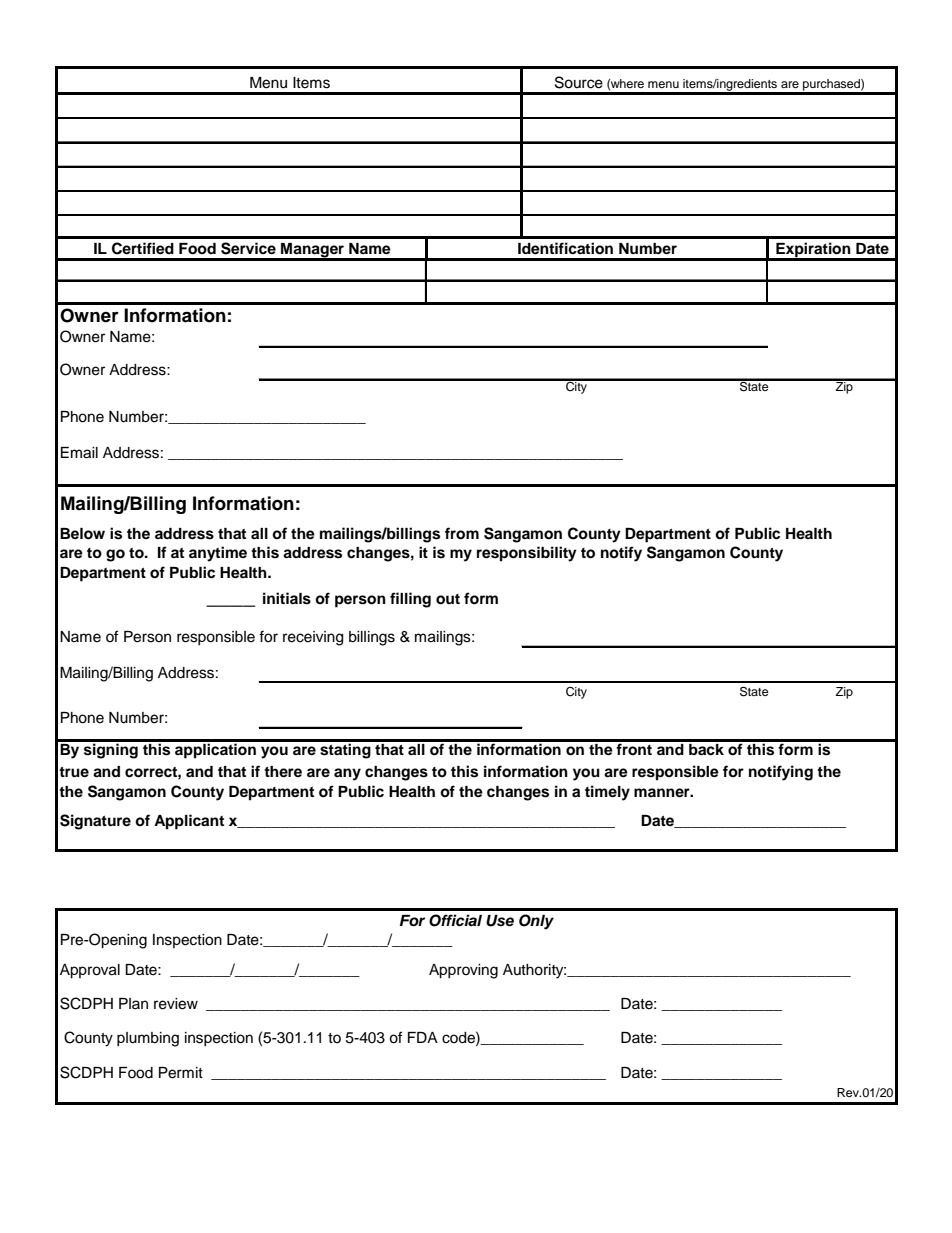 The width and height of the image is (952, 1233). Describe the element at coordinates (579, 82) in the image. I see `Source` at that location.
